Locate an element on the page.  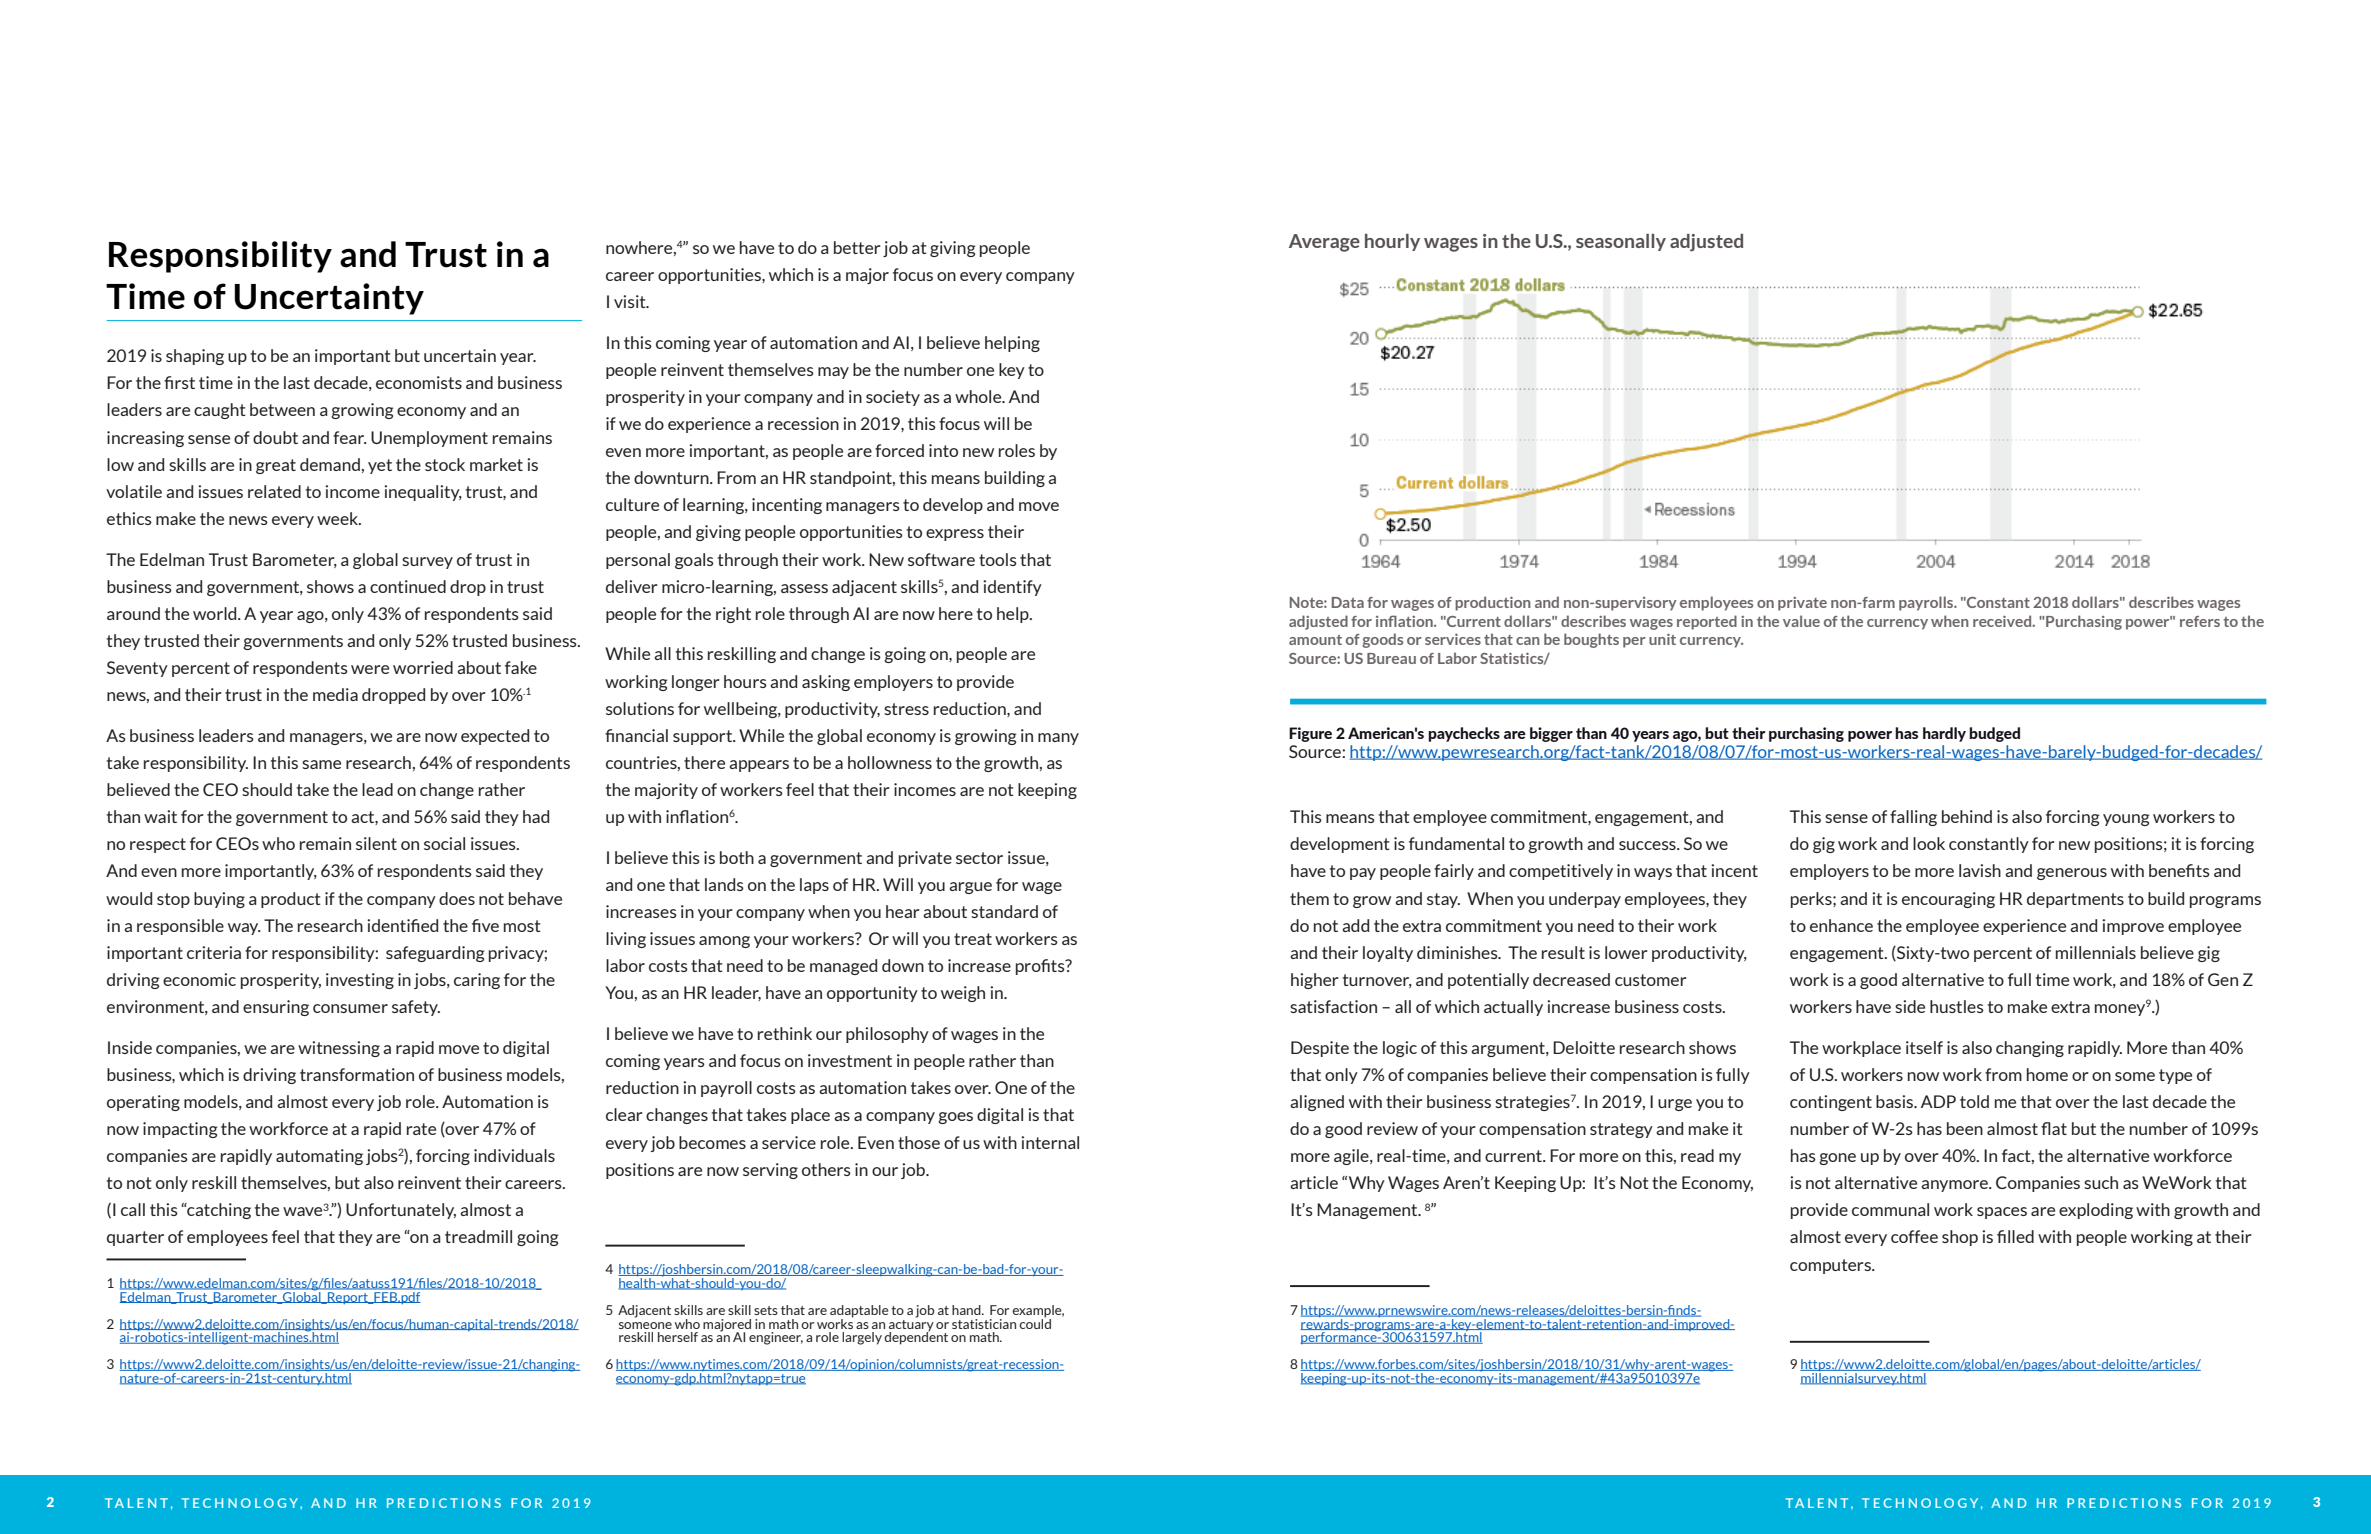
behind is located at coordinates (1967, 816).
